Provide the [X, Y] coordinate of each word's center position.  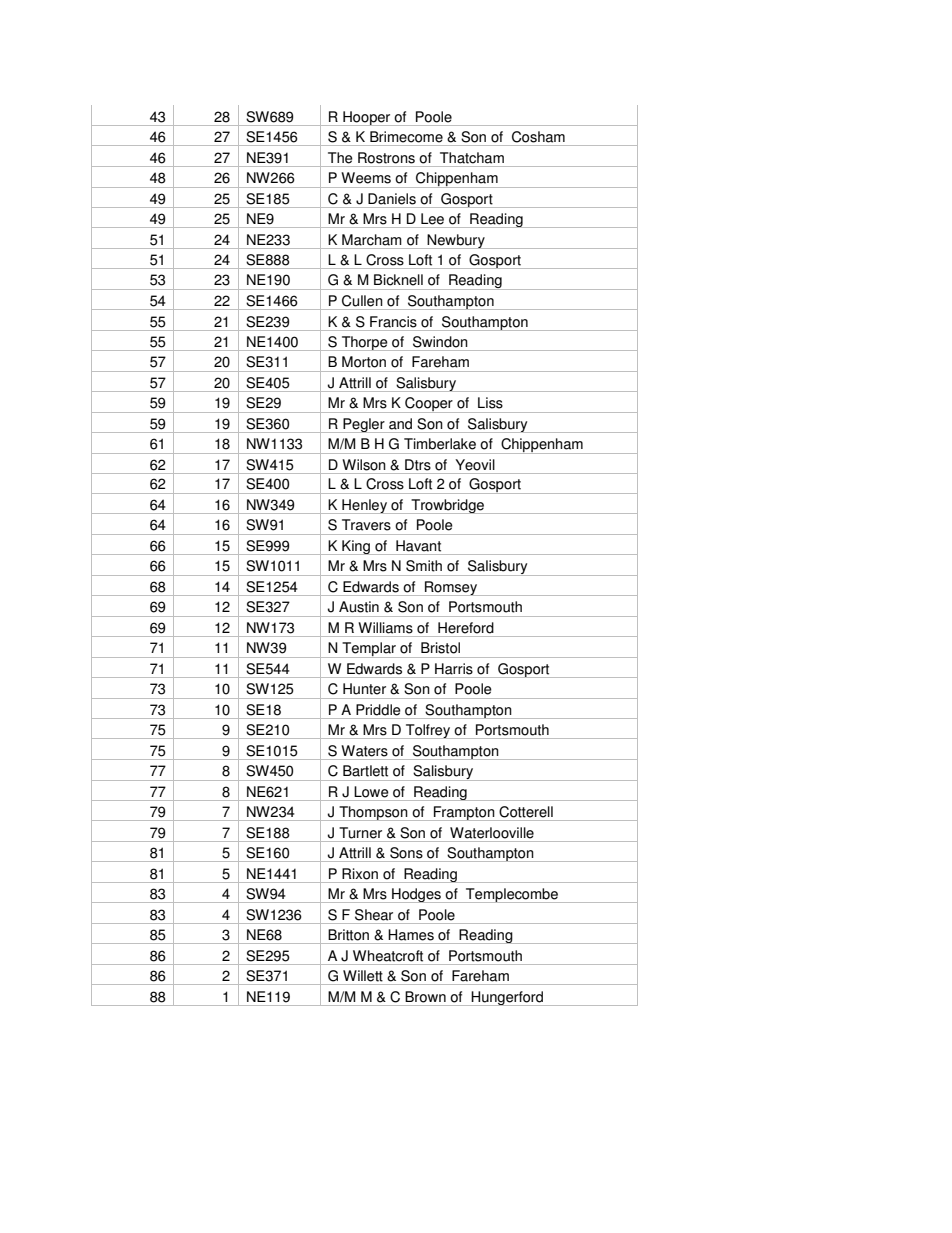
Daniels [392, 199]
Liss [490, 403]
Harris [454, 669]
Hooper [367, 118]
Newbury [456, 241]
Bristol [440, 648]
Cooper [429, 405]
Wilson [364, 465]
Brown [425, 997]
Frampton [464, 813]
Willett [363, 976]
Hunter [364, 689]
